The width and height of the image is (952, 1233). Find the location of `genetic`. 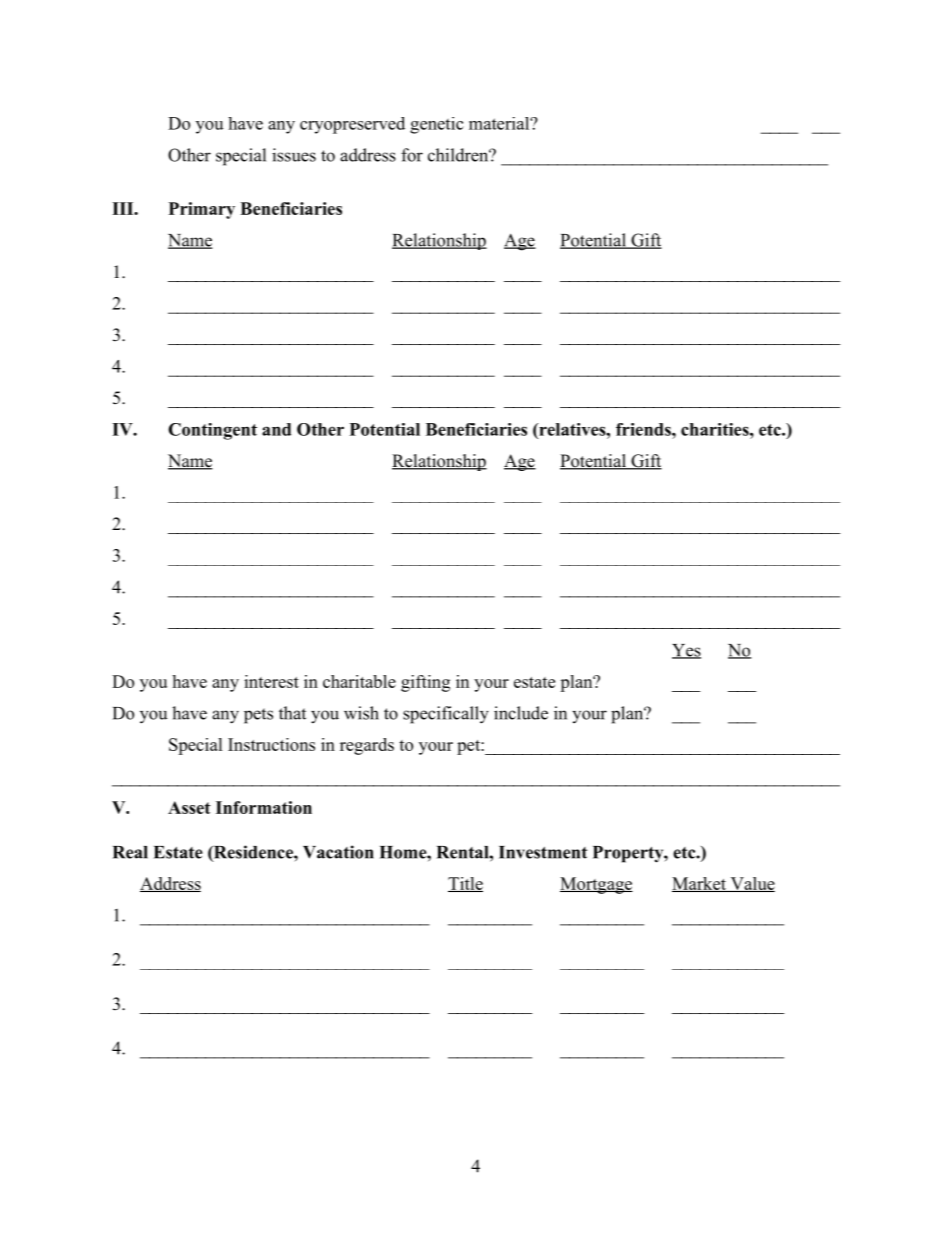

genetic is located at coordinates (437, 125).
